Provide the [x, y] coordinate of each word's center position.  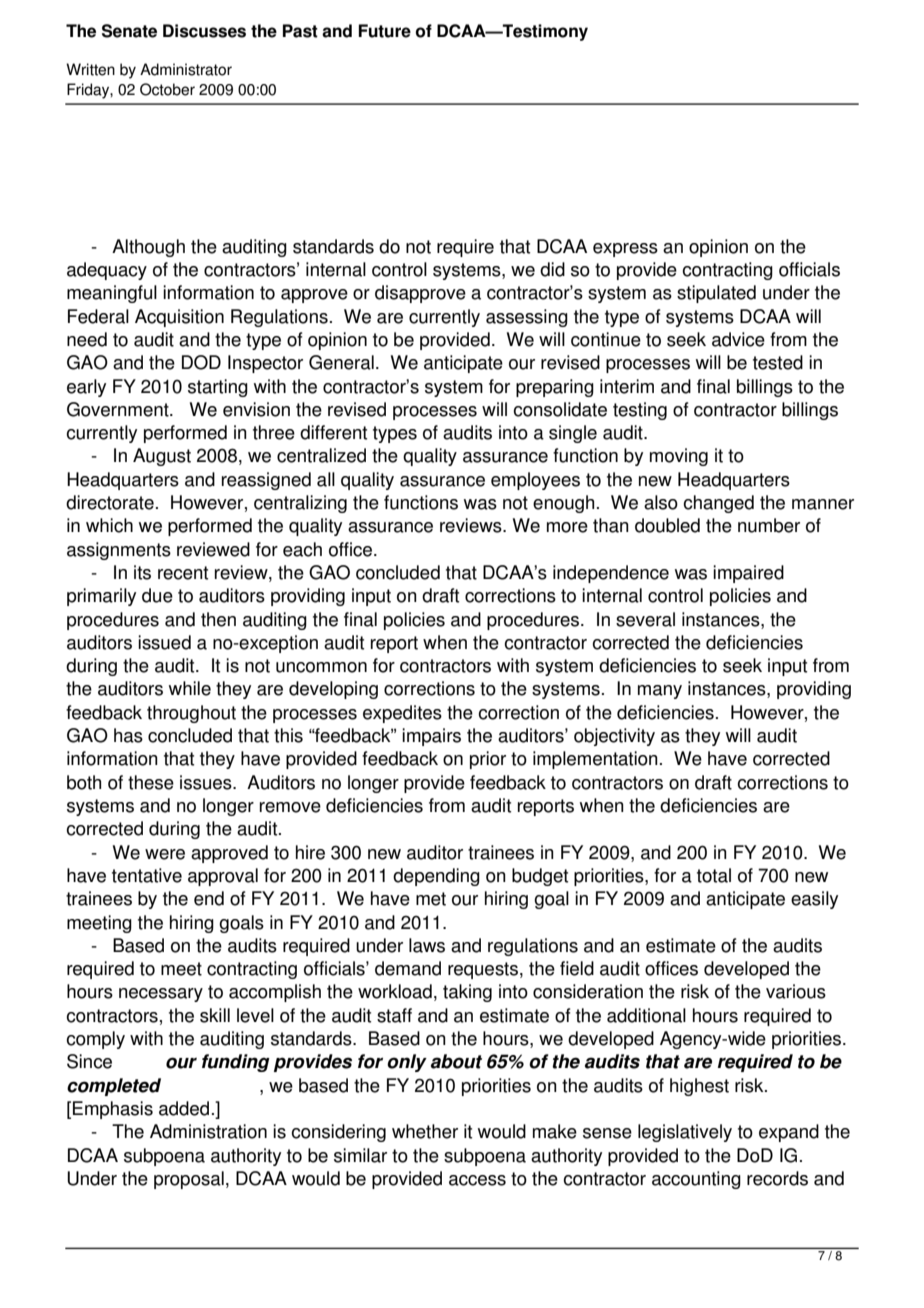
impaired [748, 574]
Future [384, 31]
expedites [402, 714]
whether [425, 1131]
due [157, 595]
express [625, 250]
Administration [208, 1131]
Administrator [186, 69]
